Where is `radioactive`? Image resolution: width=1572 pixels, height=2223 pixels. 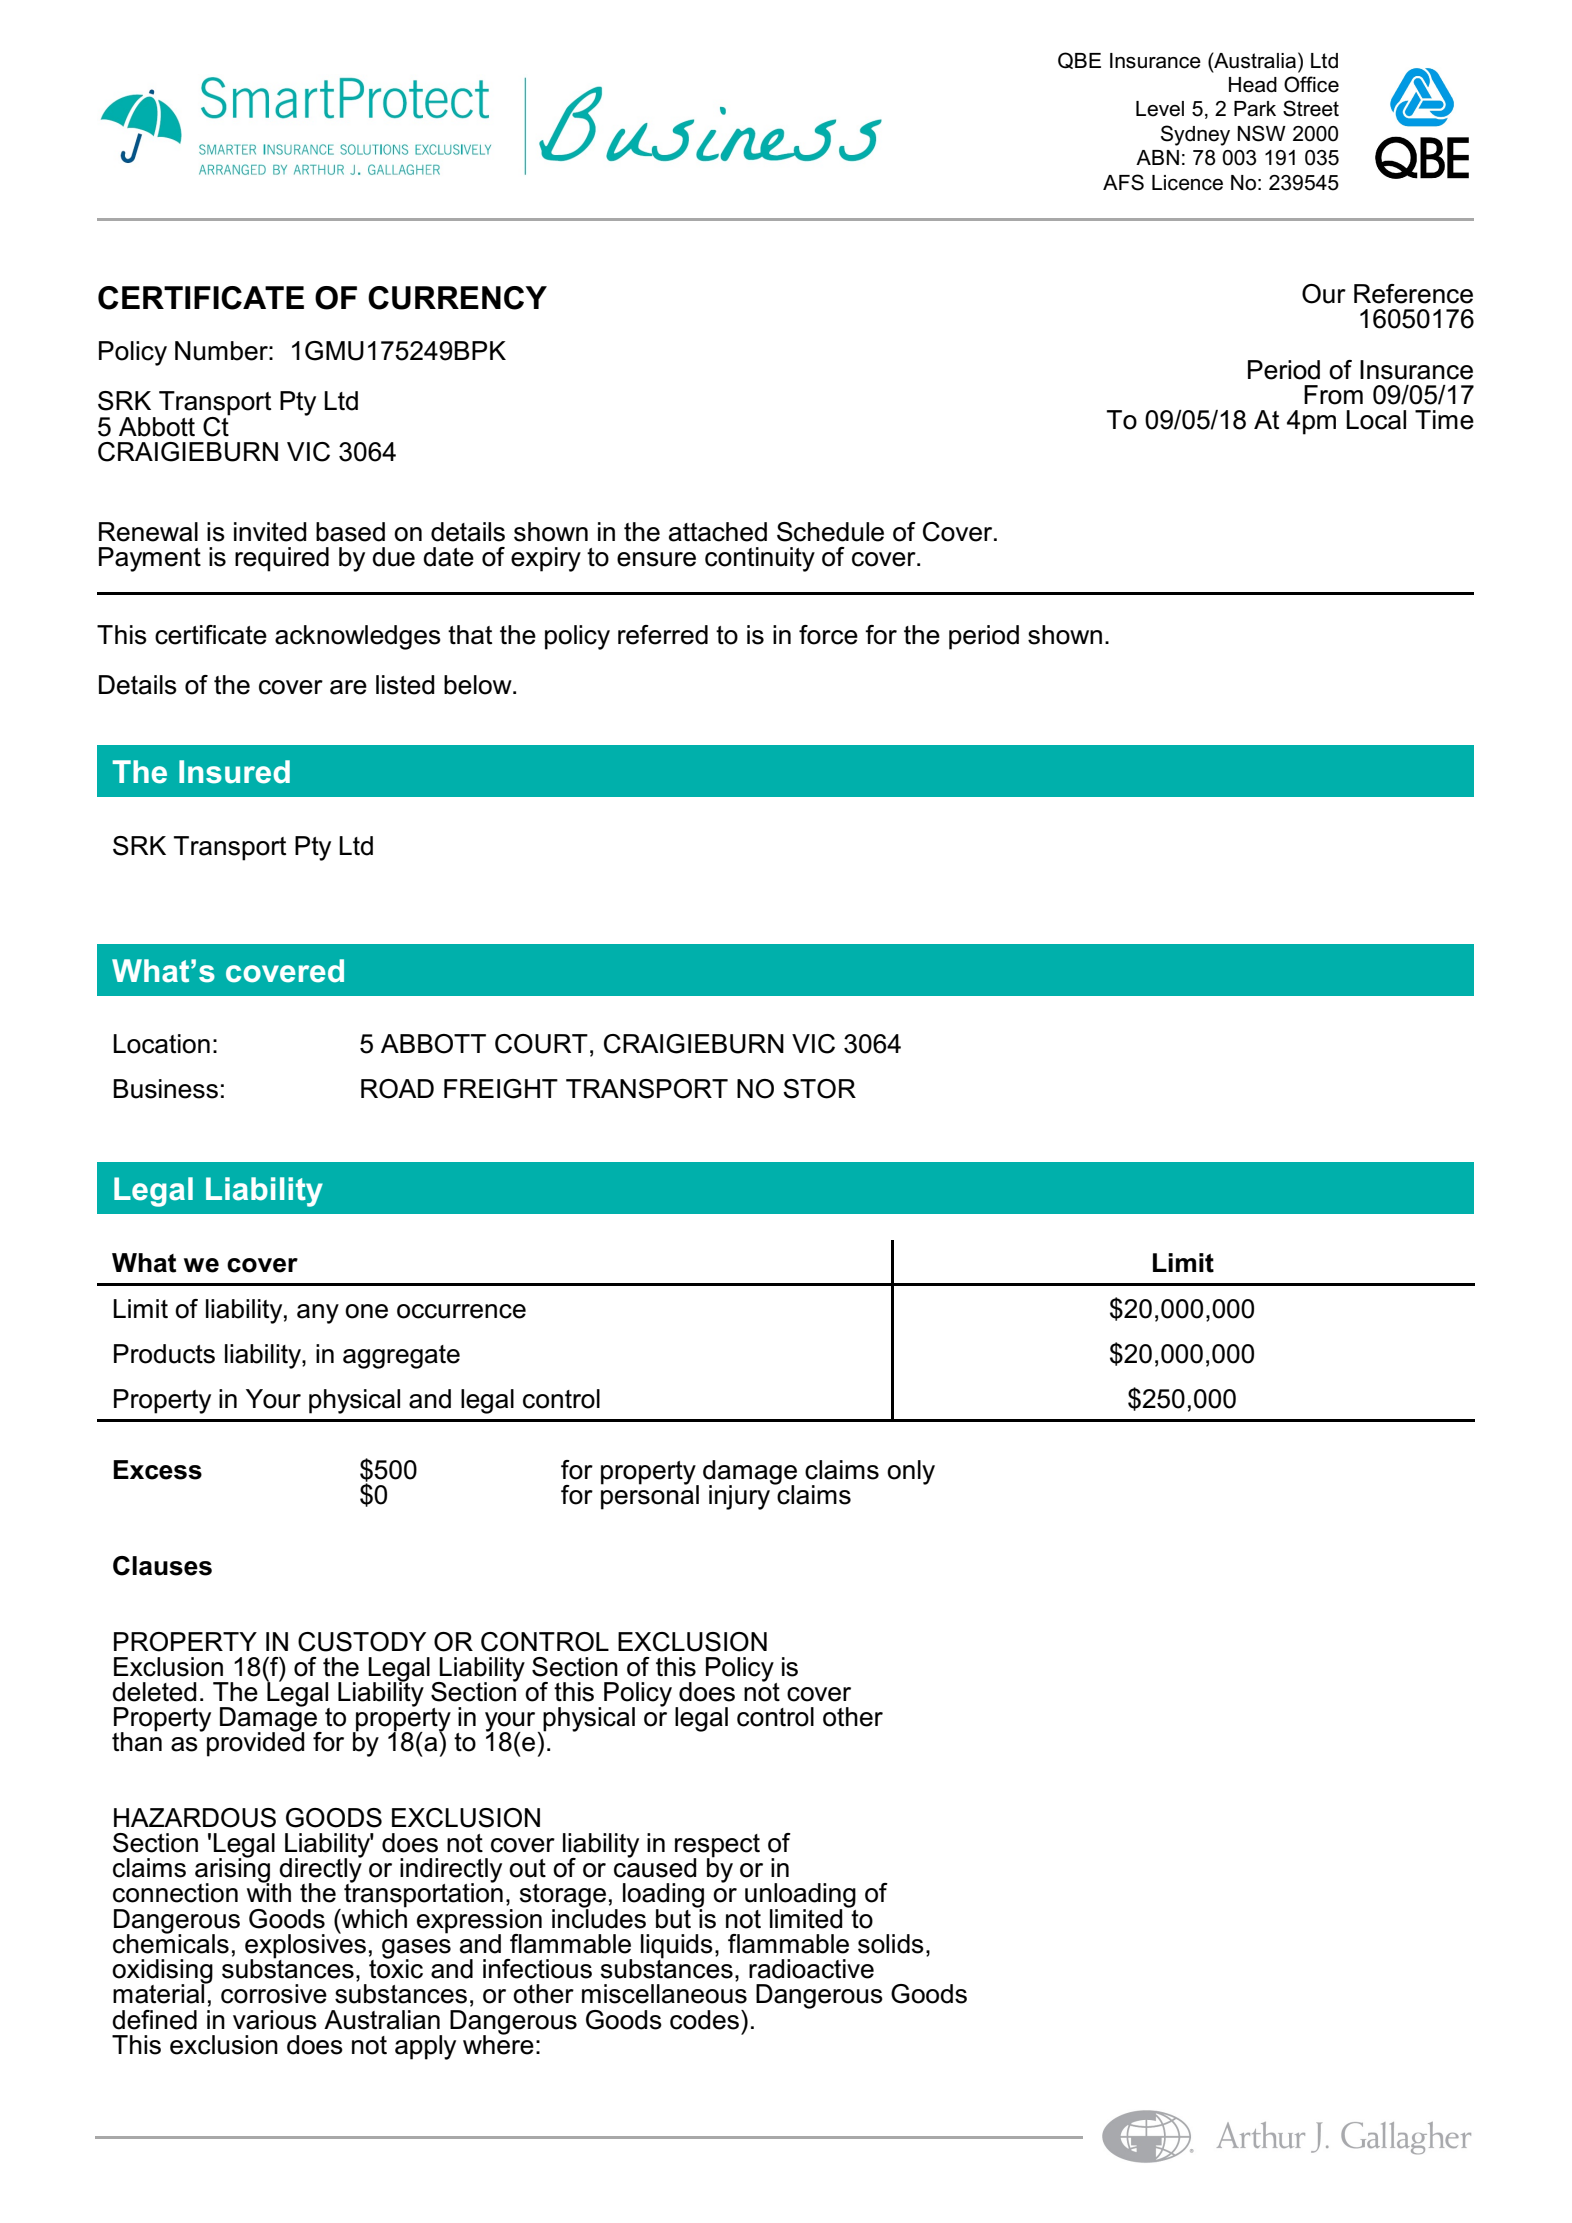 radioactive is located at coordinates (811, 1969).
